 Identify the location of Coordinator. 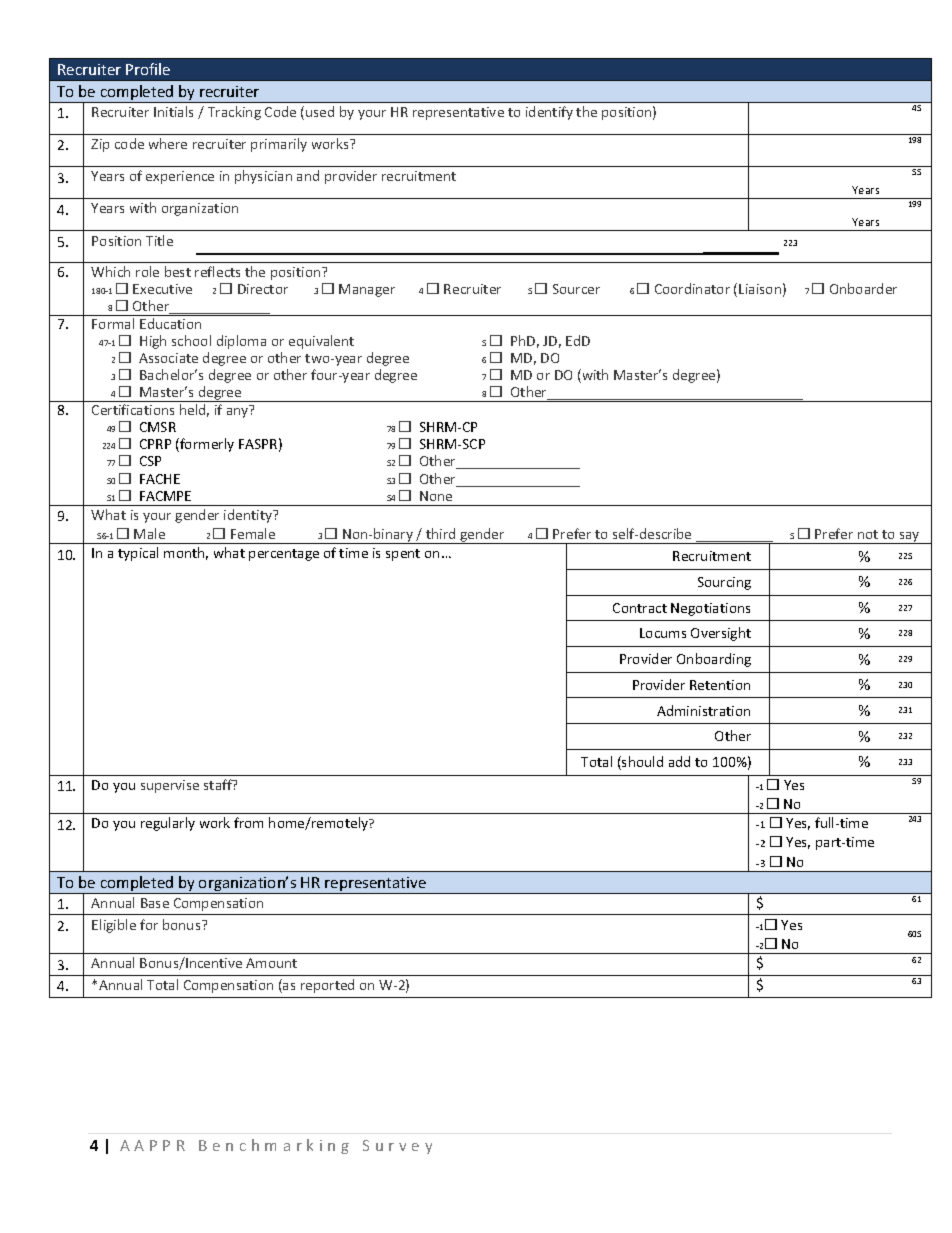
(692, 288).
